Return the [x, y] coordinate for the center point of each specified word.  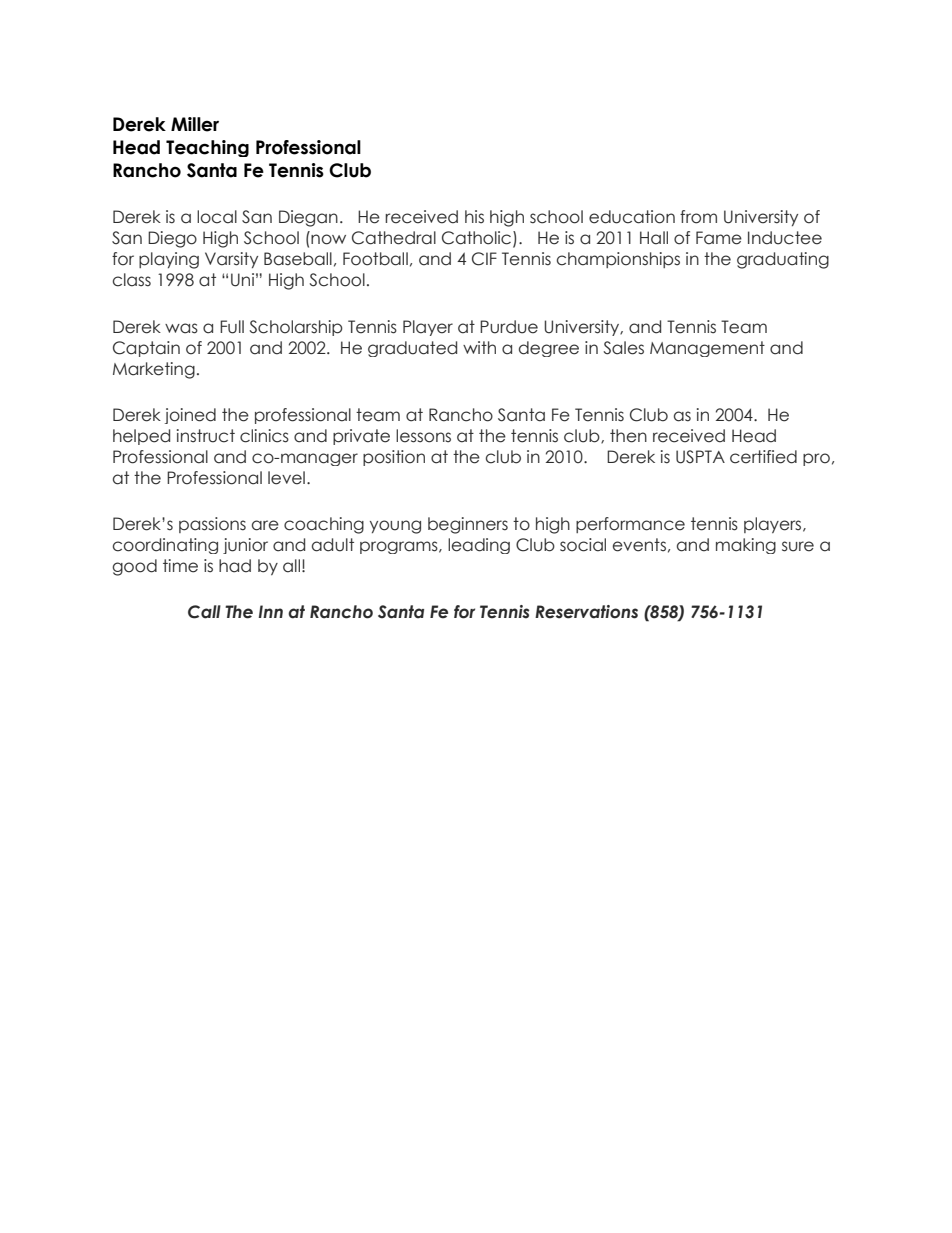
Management [707, 349]
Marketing [154, 370]
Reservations [586, 612]
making [746, 546]
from [698, 217]
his [474, 217]
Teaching [207, 148]
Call [204, 612]
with [479, 347]
